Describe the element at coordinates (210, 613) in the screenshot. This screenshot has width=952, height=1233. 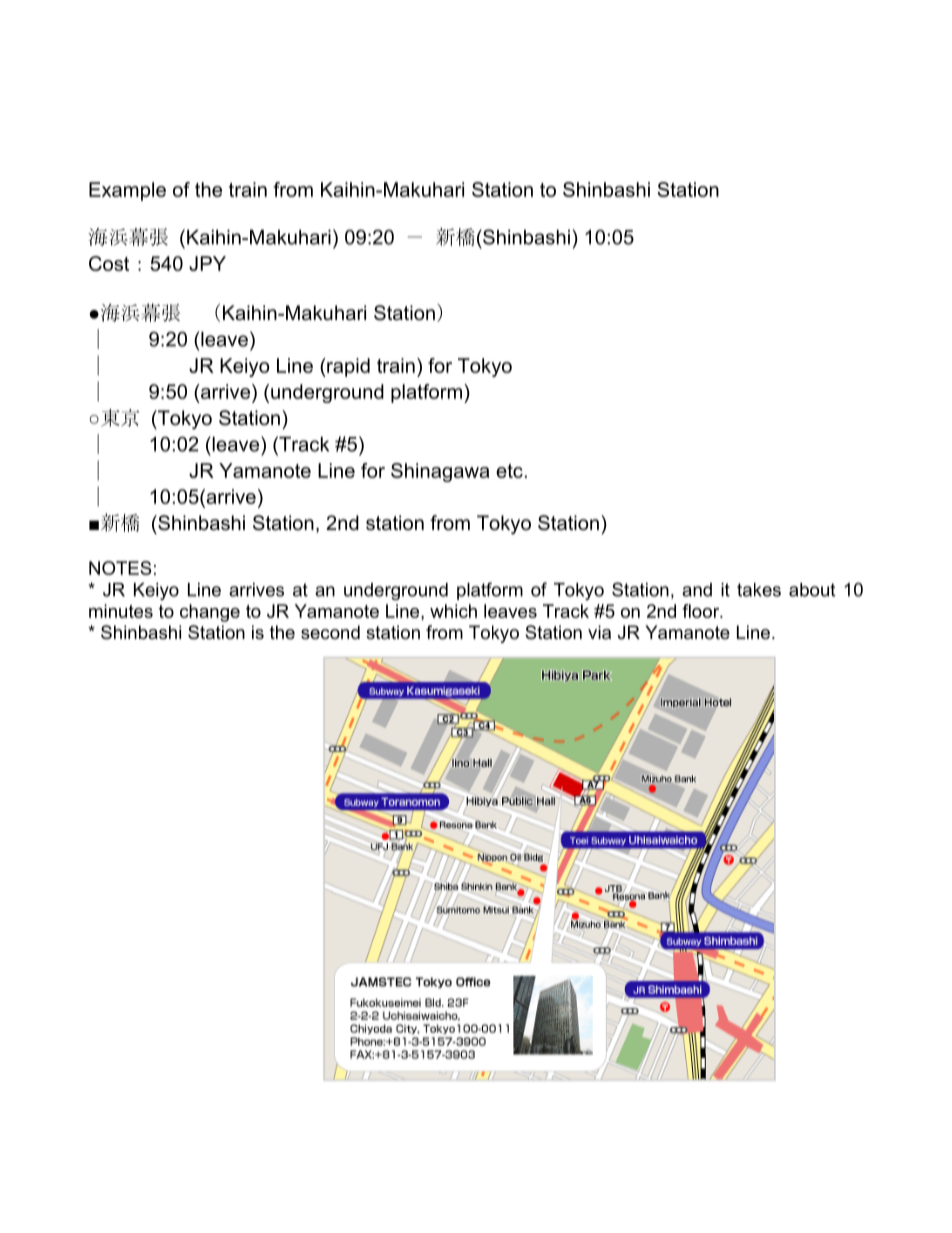
I see `change` at that location.
